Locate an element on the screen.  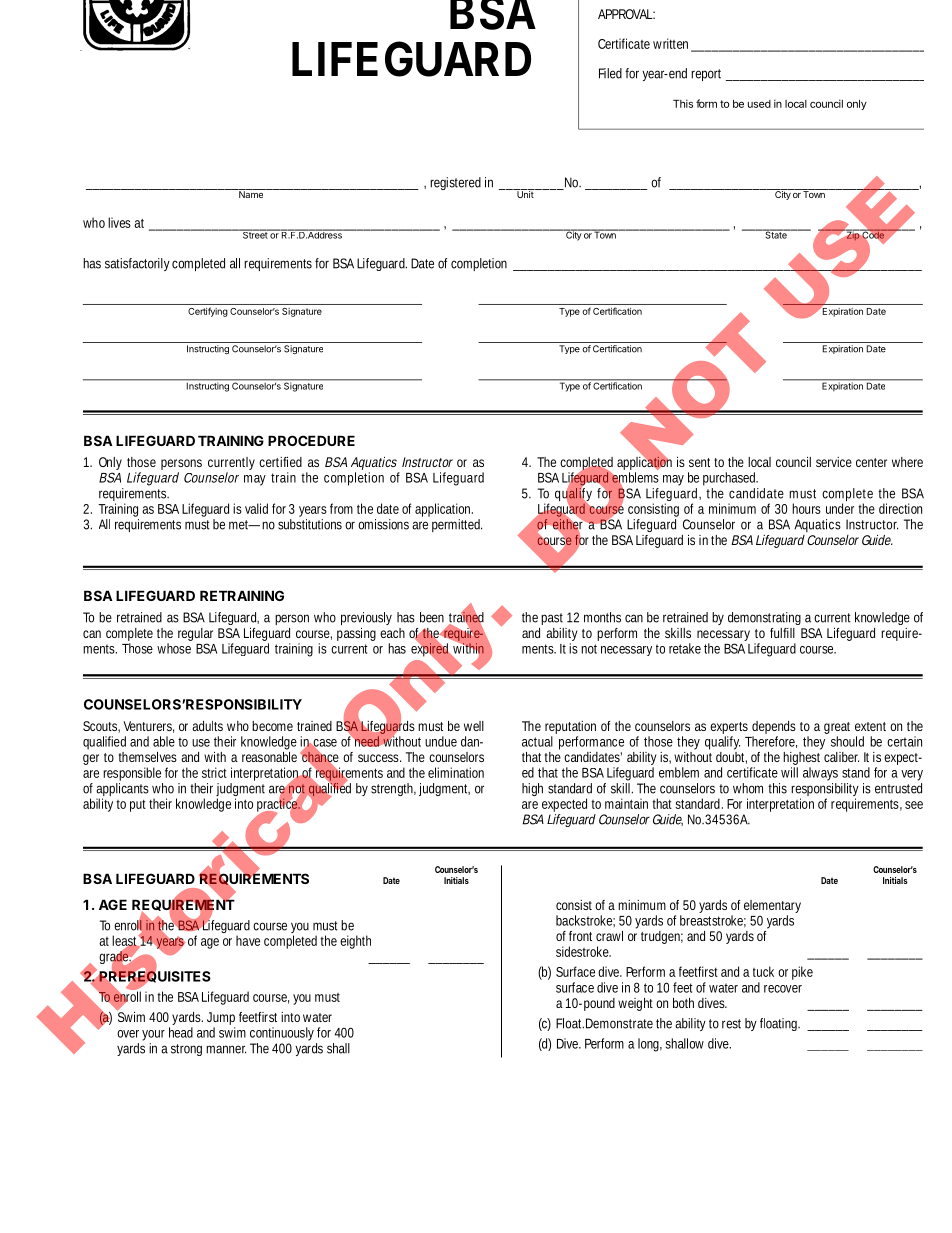
weight is located at coordinates (635, 1004).
